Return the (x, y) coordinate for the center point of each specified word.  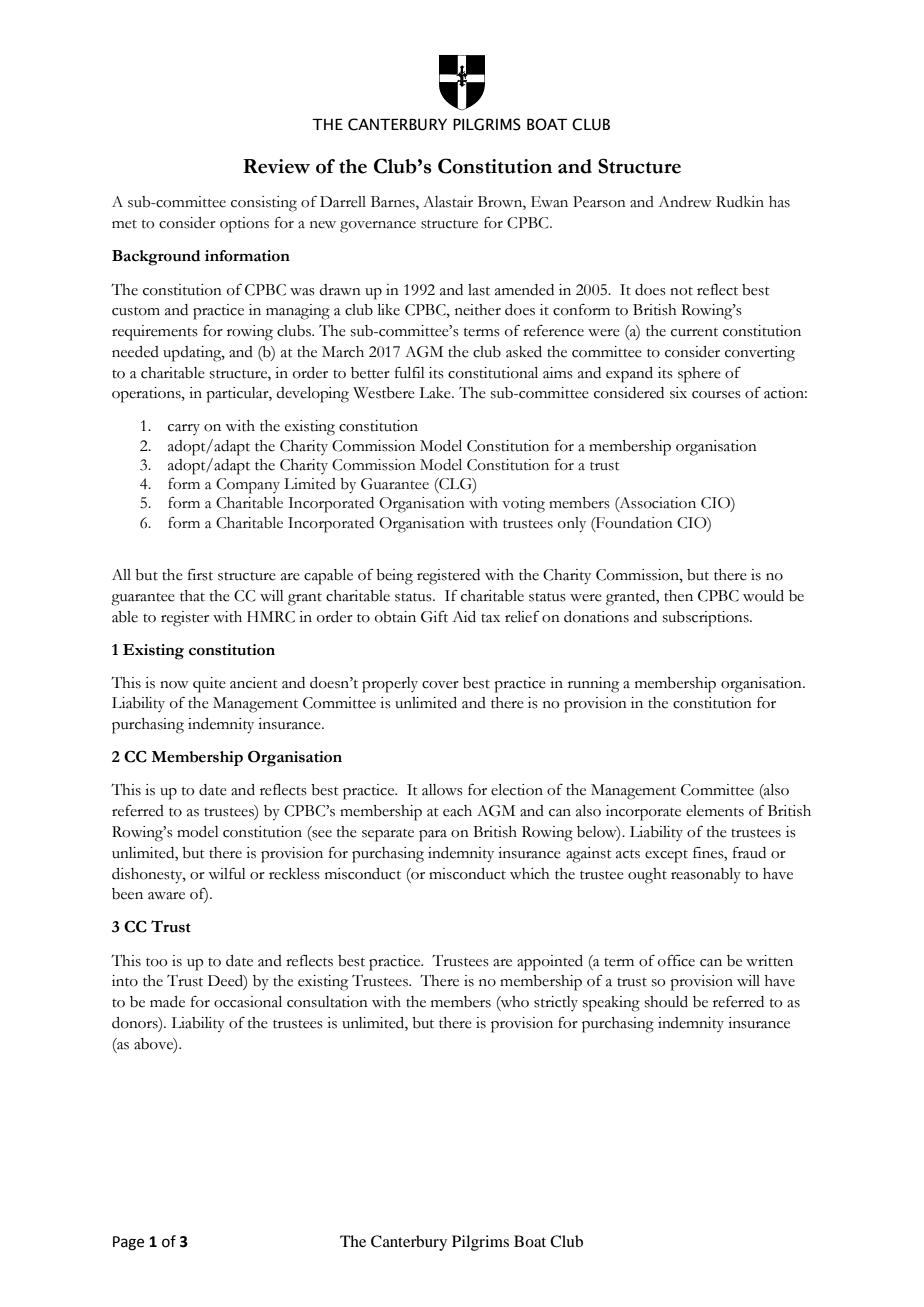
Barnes (394, 203)
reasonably (706, 875)
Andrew (685, 202)
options (244, 225)
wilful (227, 873)
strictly (556, 1003)
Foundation (633, 523)
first (200, 575)
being (394, 577)
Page (128, 1243)
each (457, 811)
